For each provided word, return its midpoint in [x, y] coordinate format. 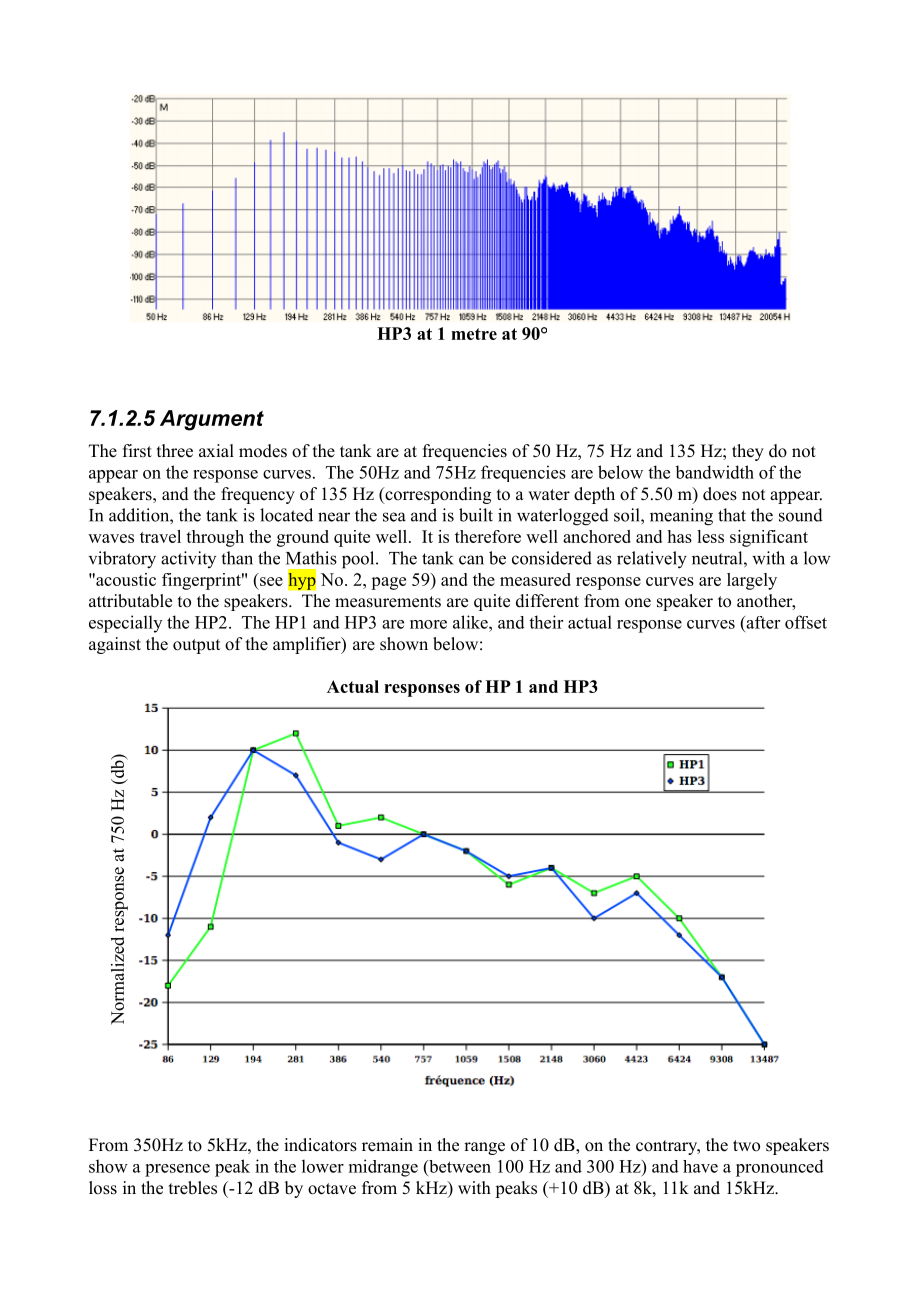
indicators [320, 1145]
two [746, 1146]
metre [474, 334]
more [428, 624]
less [710, 536]
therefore [488, 536]
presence [177, 1170]
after [762, 622]
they [748, 452]
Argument [212, 420]
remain [387, 1145]
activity [188, 559]
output [196, 646]
